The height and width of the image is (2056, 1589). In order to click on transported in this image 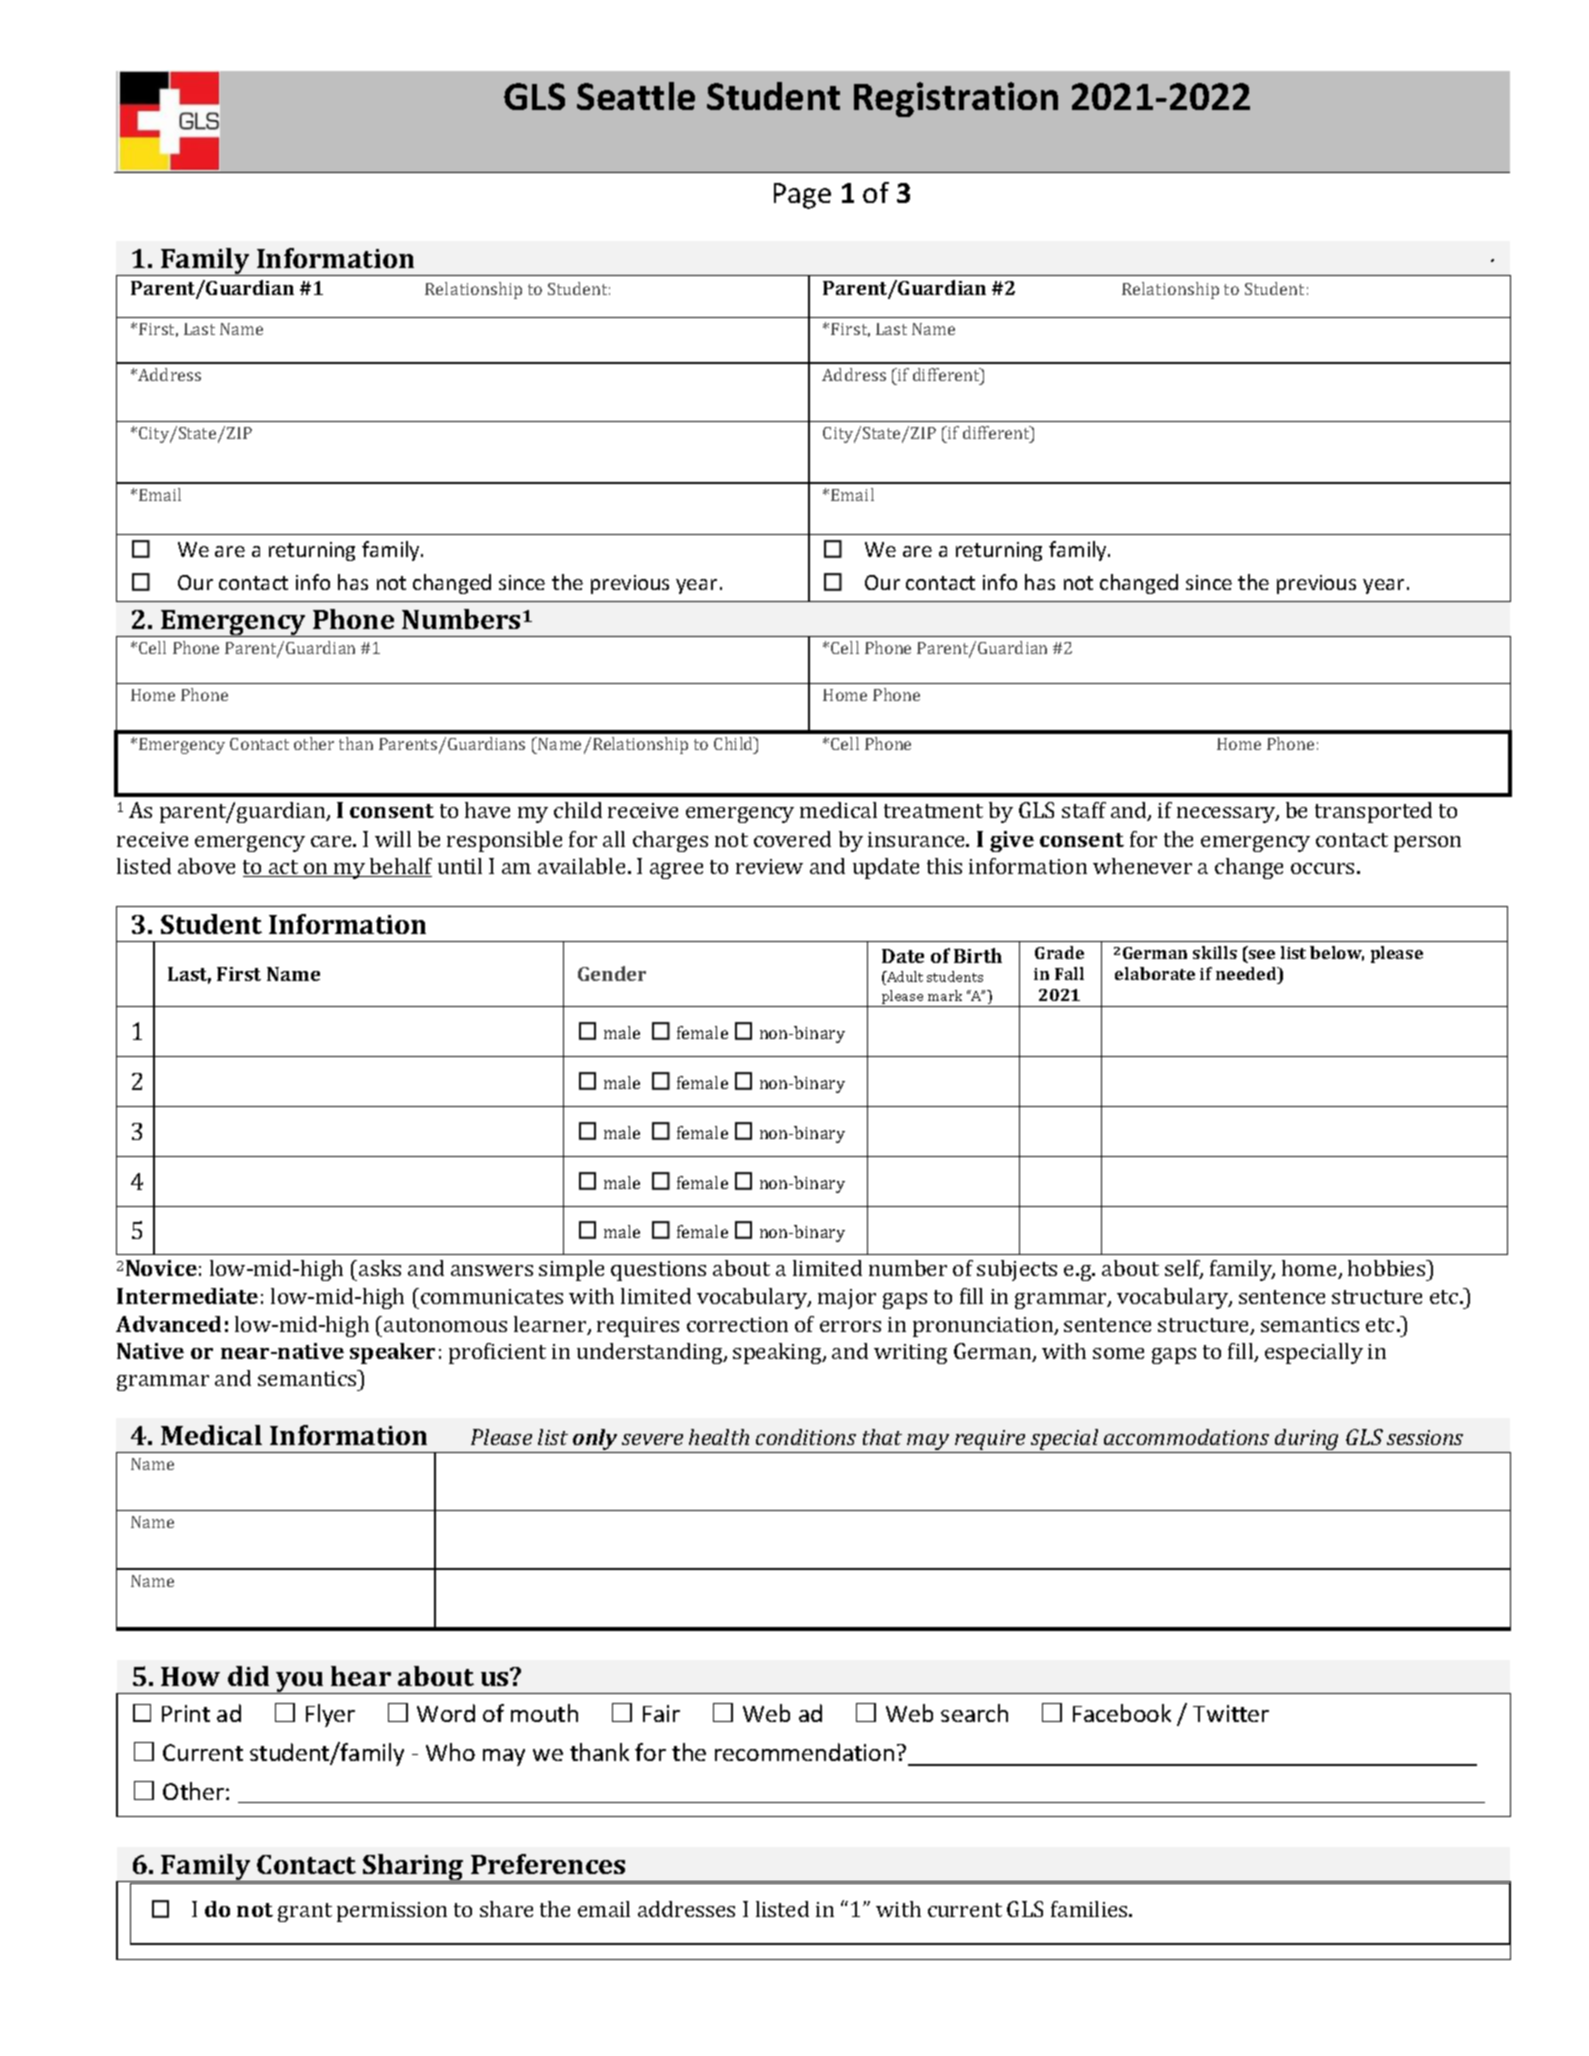, I will do `click(1373, 812)`.
